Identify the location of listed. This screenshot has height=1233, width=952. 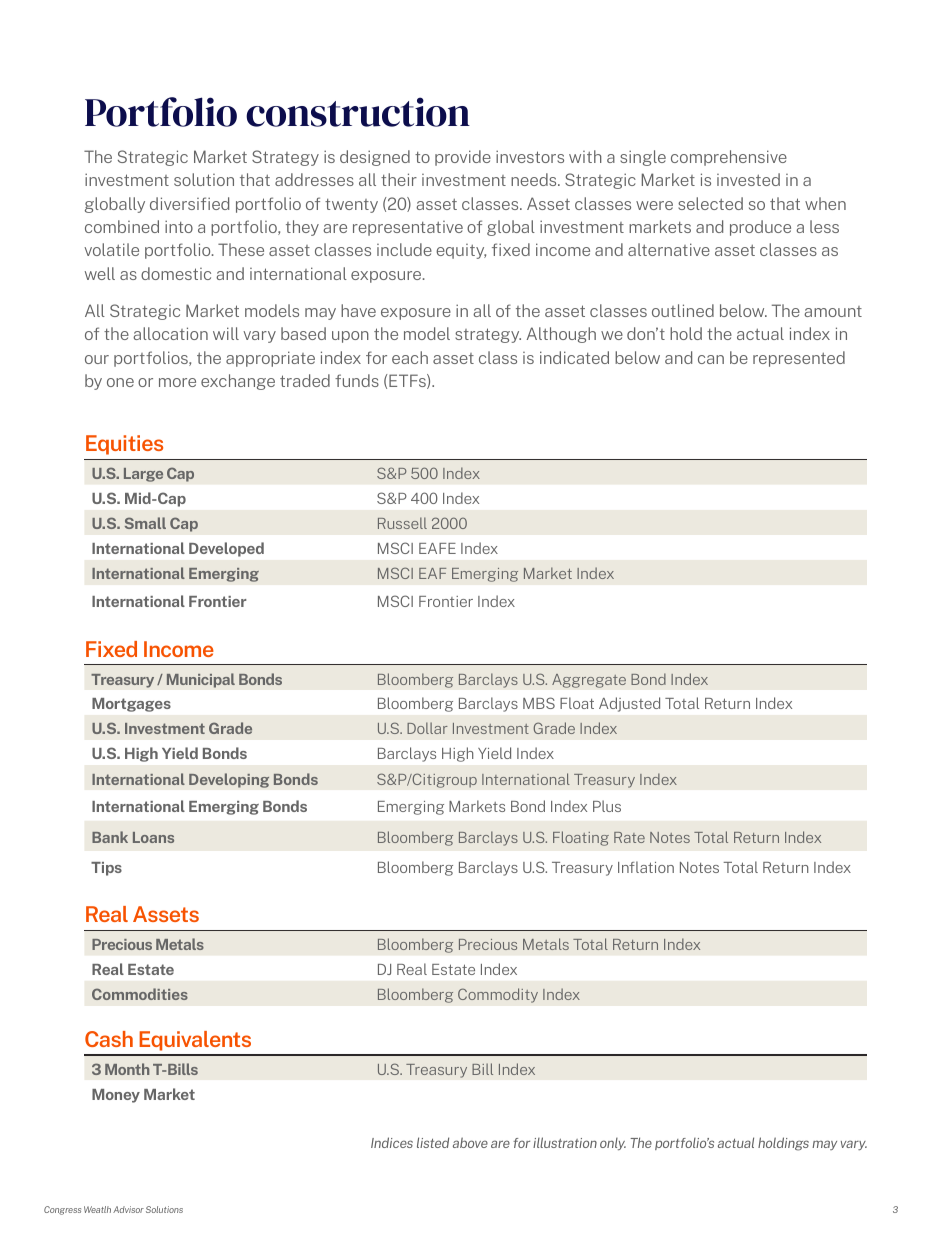
(433, 1142).
